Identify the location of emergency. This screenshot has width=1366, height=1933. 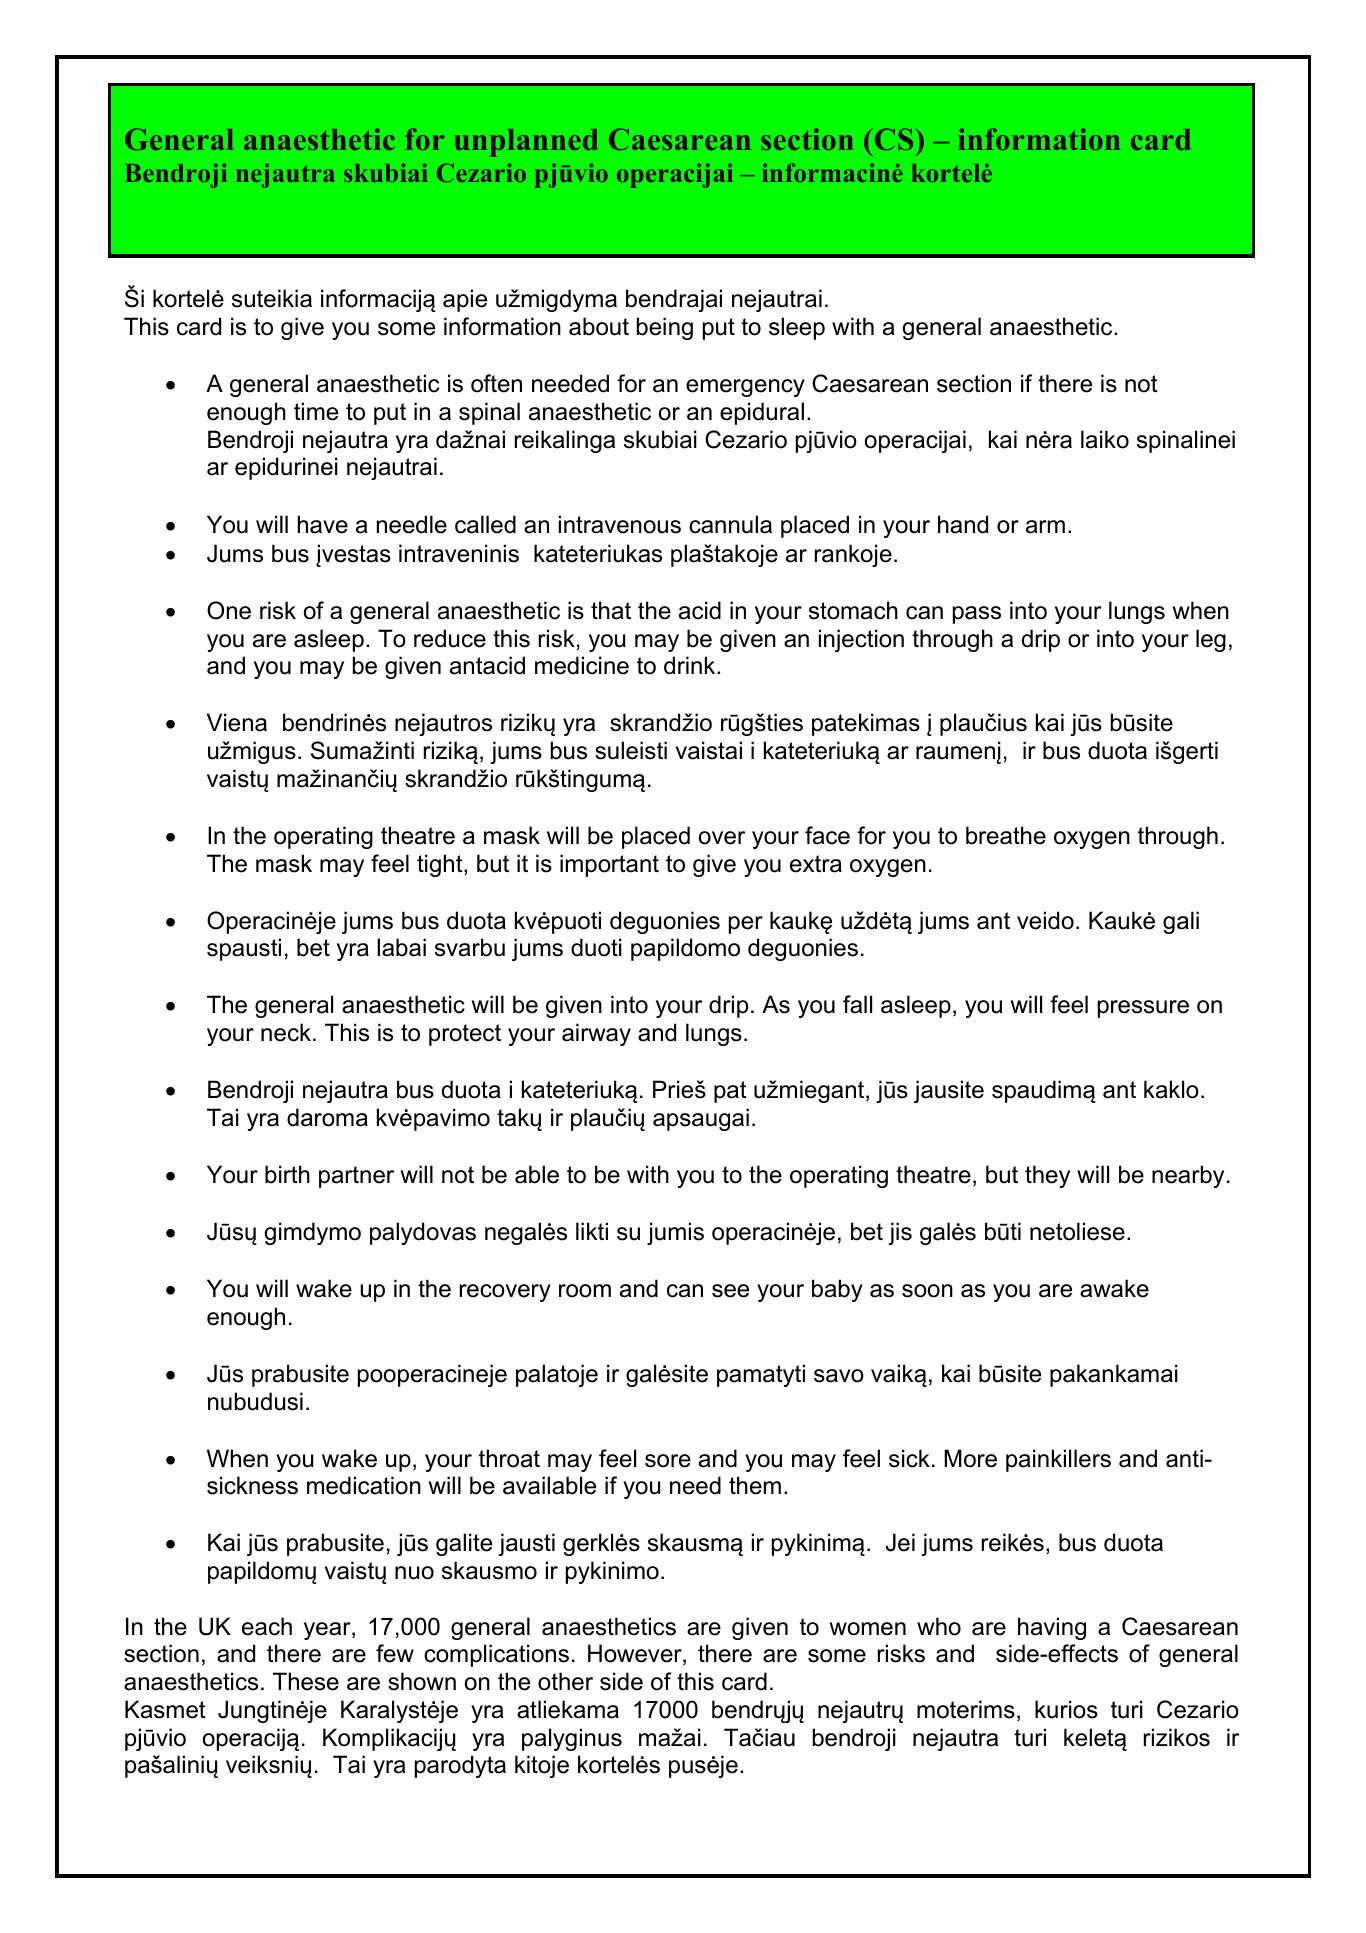
(745, 388).
